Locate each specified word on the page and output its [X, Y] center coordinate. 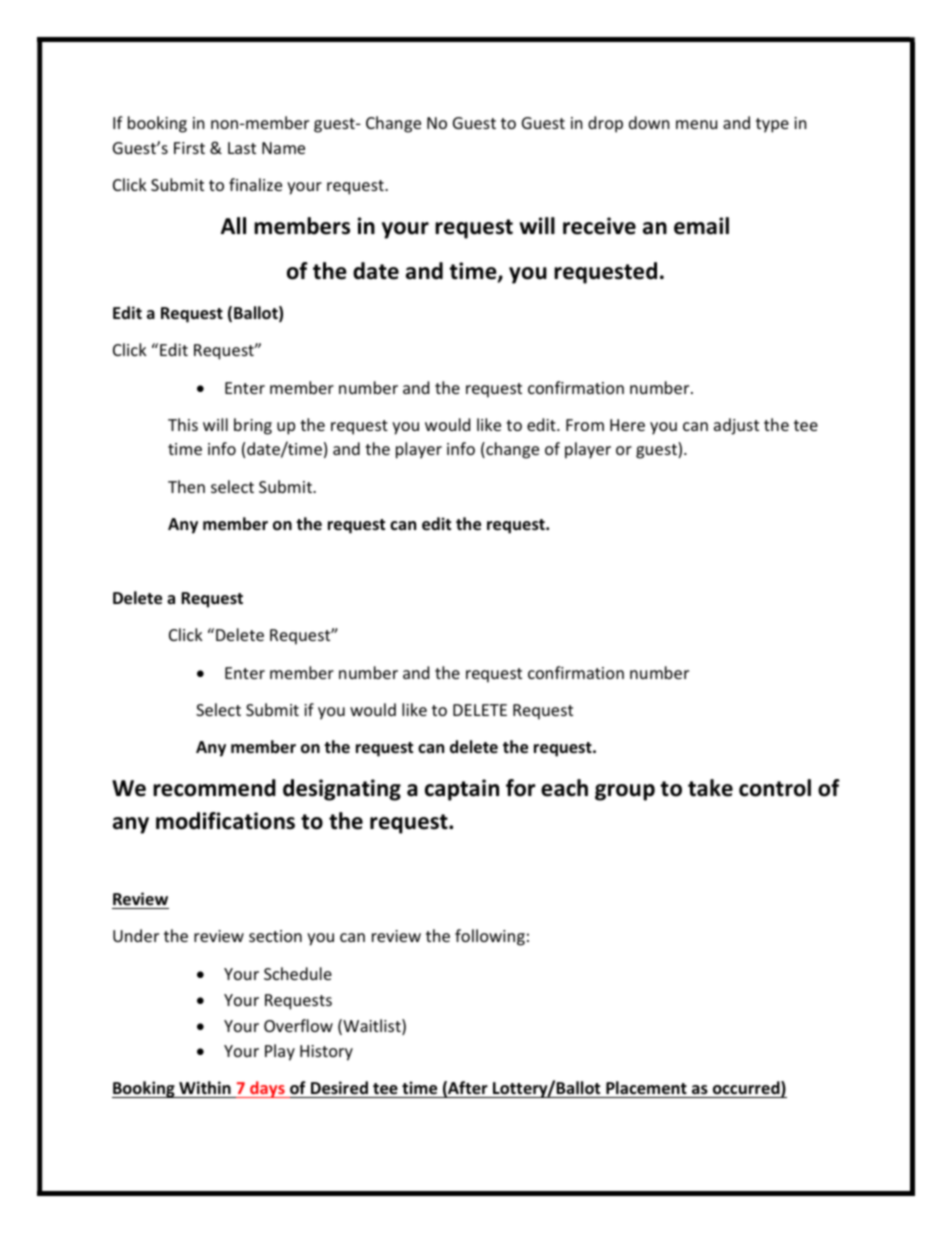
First [189, 148]
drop [605, 124]
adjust [736, 426]
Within [205, 1087]
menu [696, 124]
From [585, 425]
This [183, 424]
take [710, 788]
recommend [214, 788]
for [521, 788]
